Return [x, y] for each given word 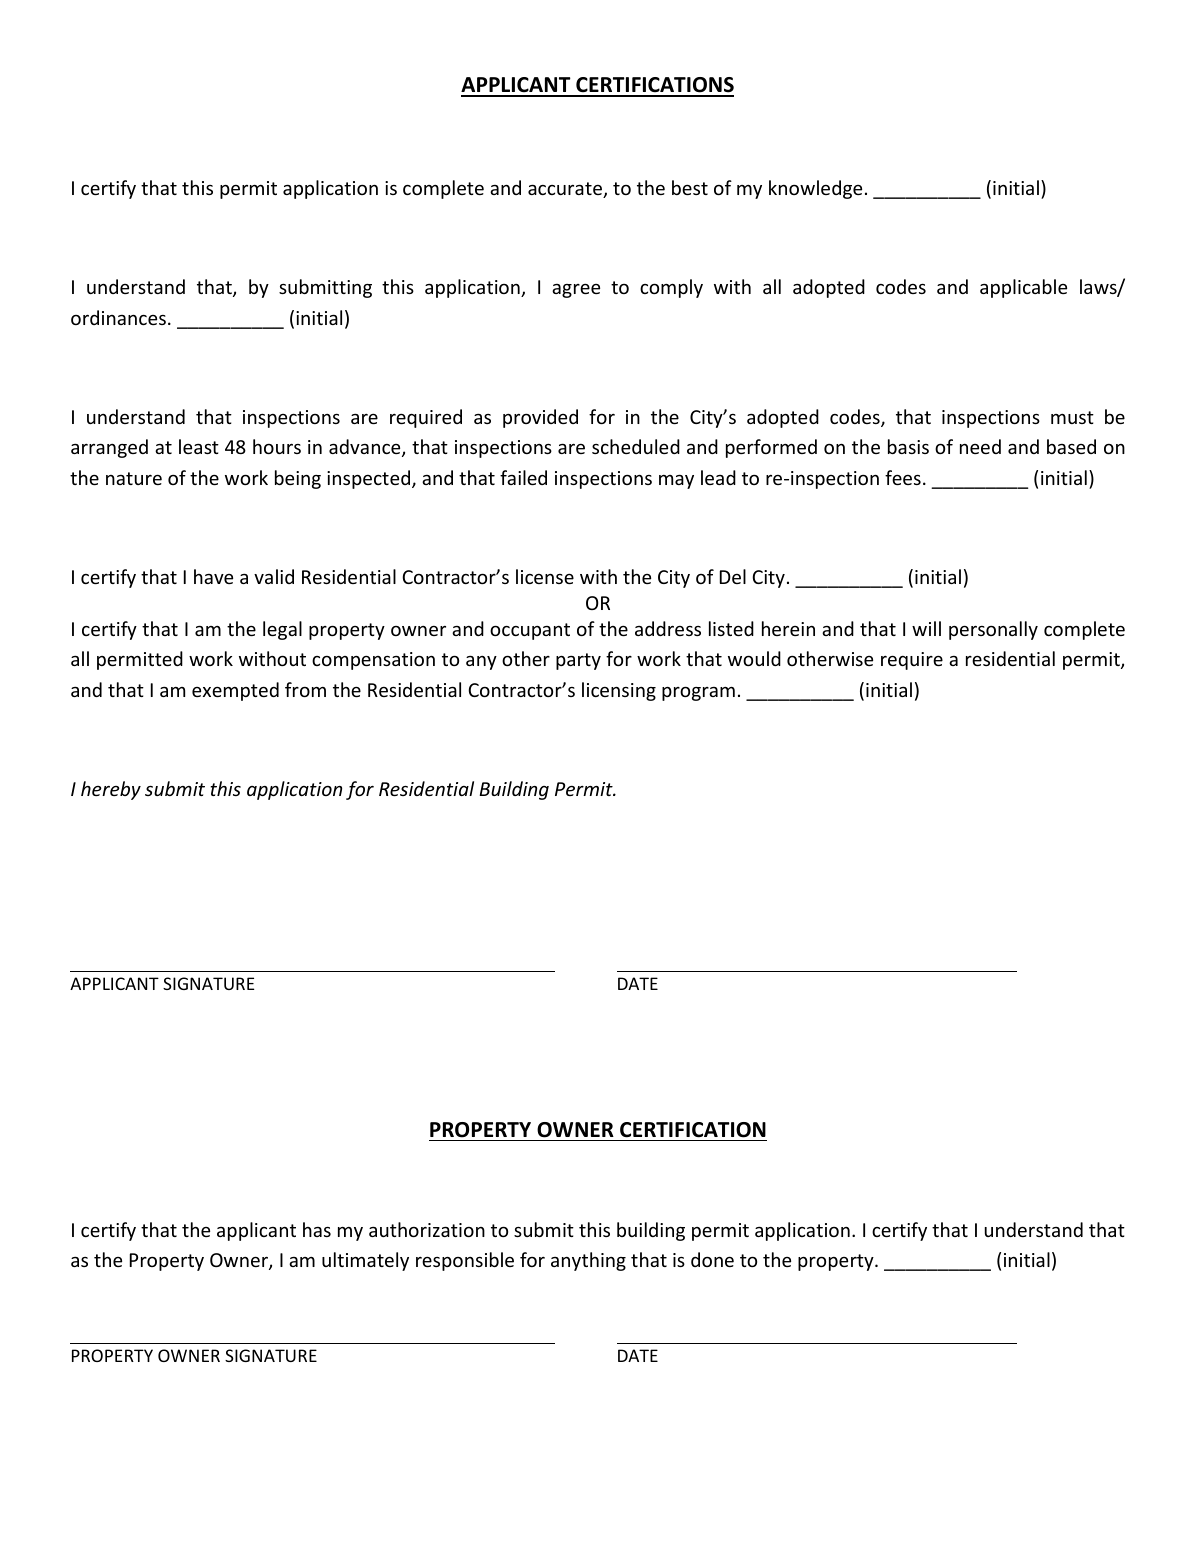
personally [993, 630]
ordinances [118, 317]
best [690, 187]
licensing [619, 691]
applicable [1023, 288]
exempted [235, 691]
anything [588, 1261]
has [317, 1229]
